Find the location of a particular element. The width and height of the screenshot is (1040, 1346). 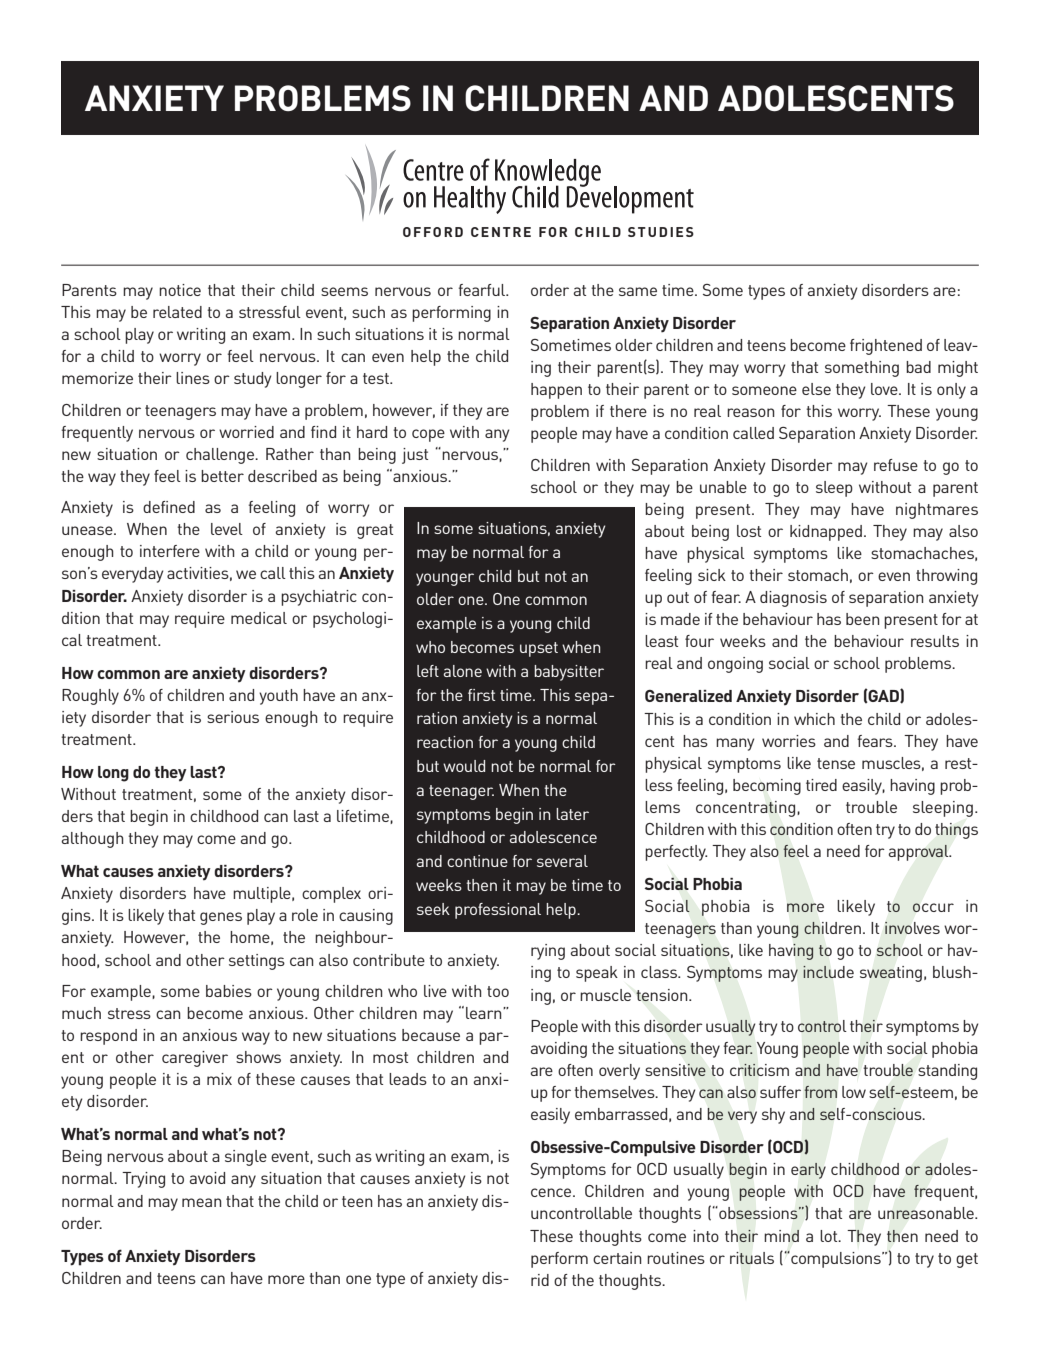

rid is located at coordinates (540, 1280).
